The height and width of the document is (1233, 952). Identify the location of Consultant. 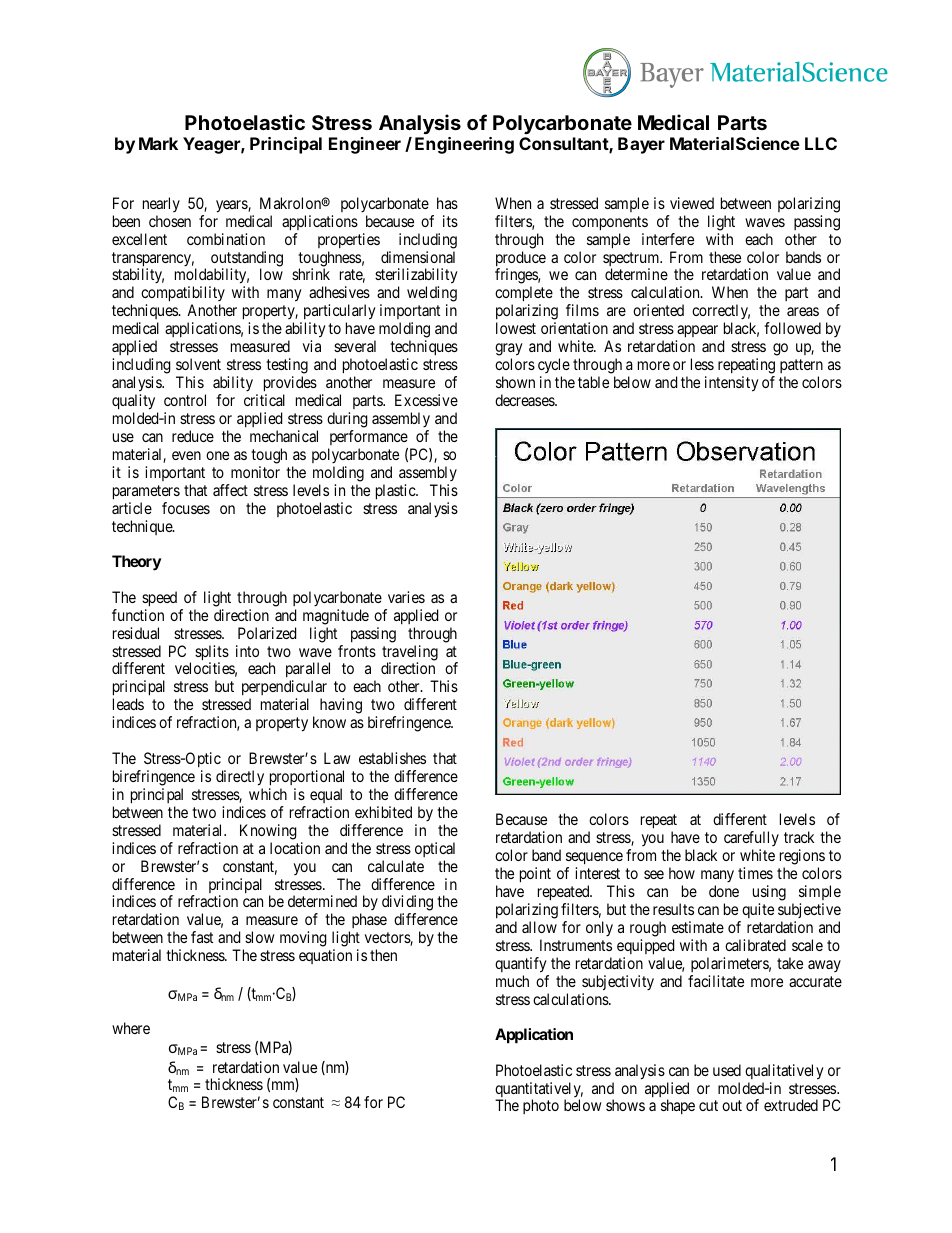
(564, 145).
